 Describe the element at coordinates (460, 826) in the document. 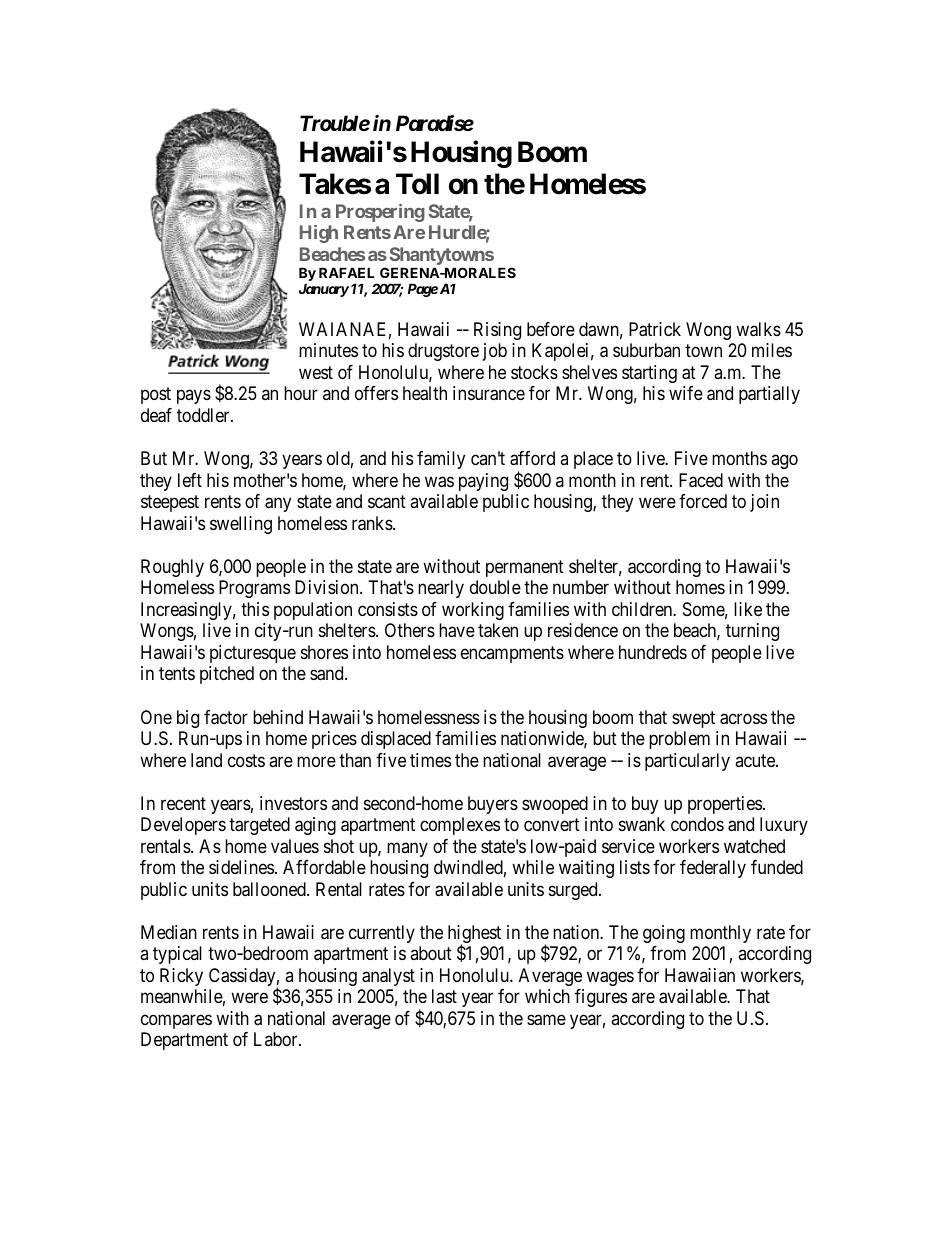

I see `complexes` at that location.
